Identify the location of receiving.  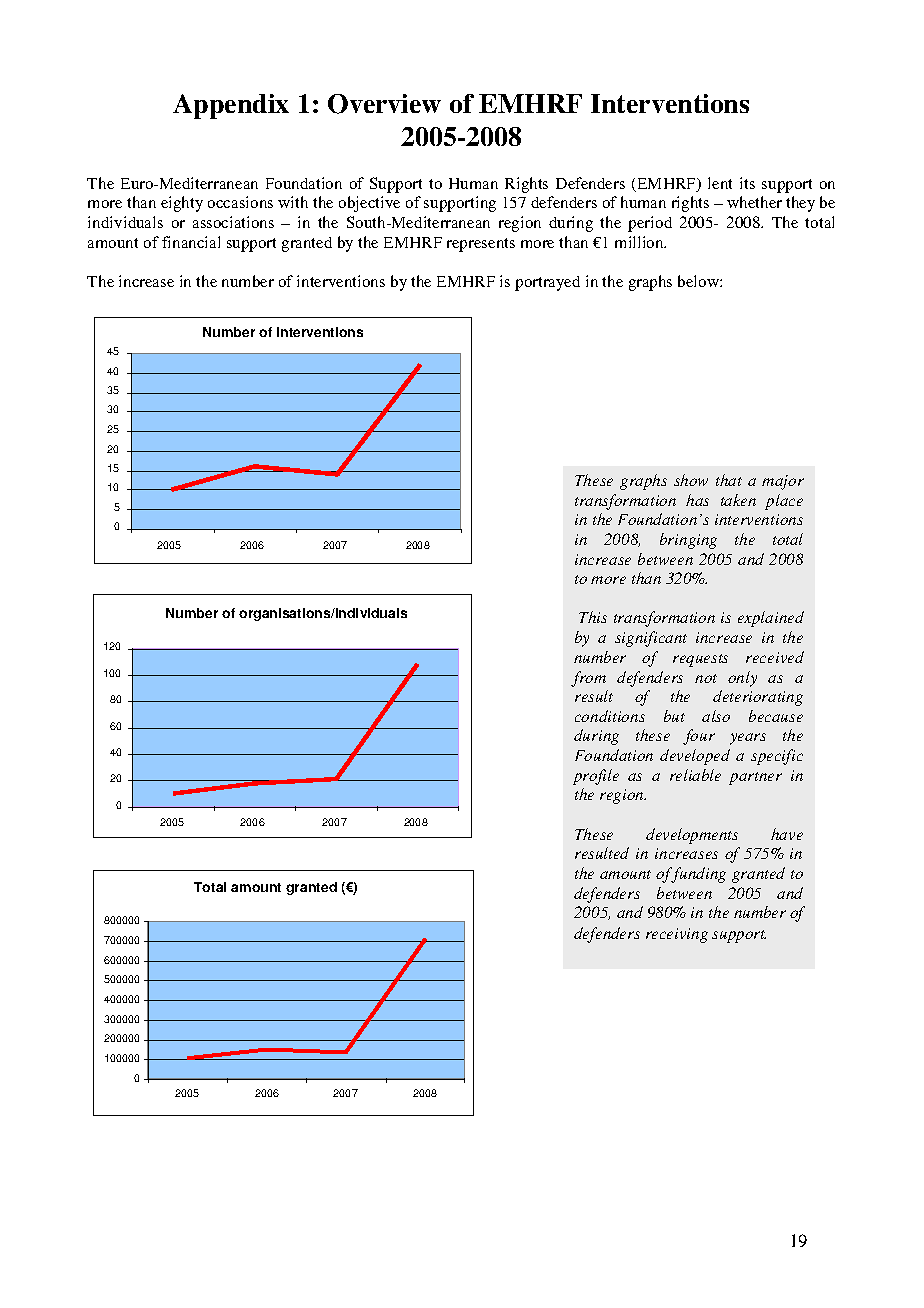
(677, 935).
